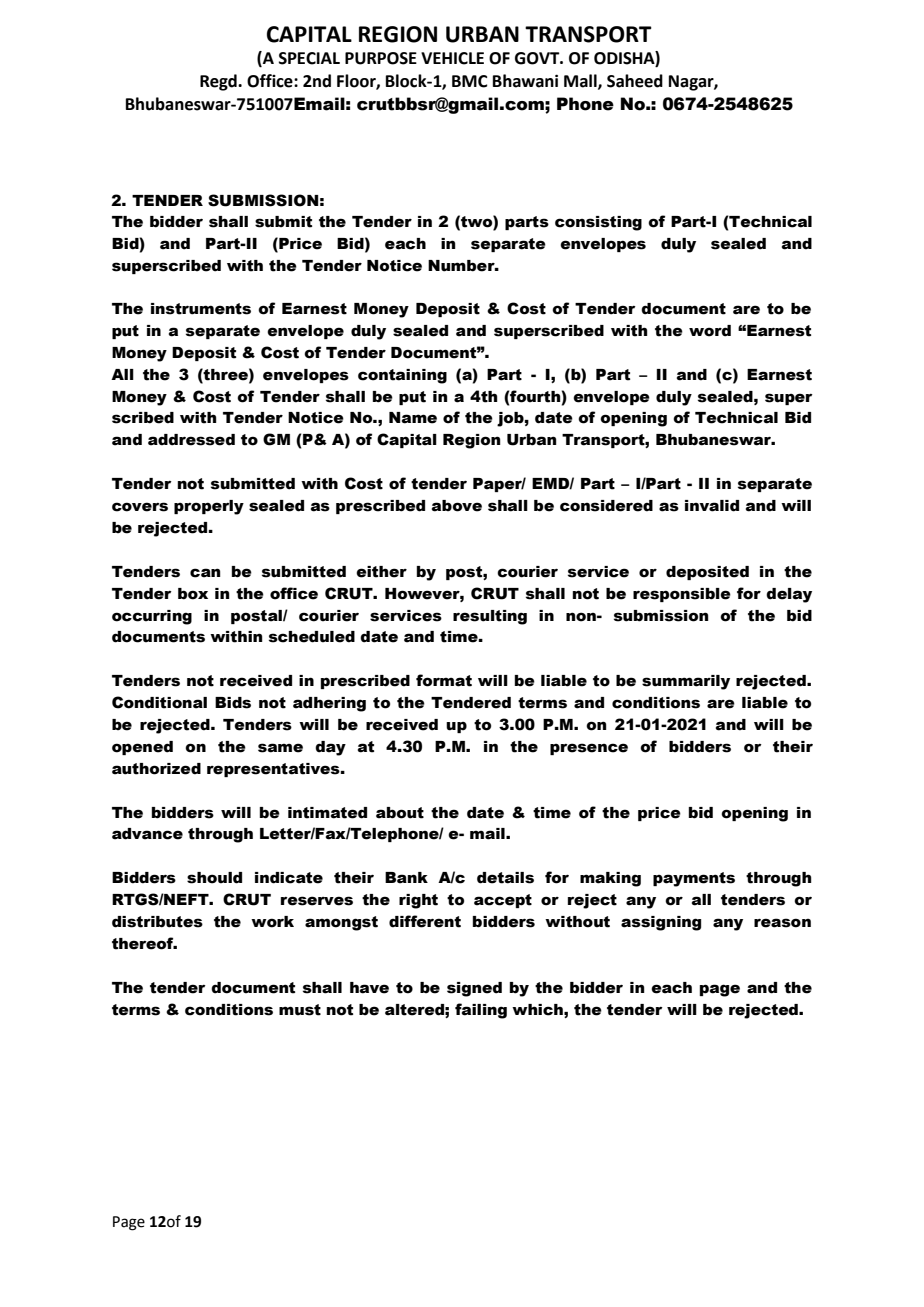  I want to click on consisting, so click(598, 223).
